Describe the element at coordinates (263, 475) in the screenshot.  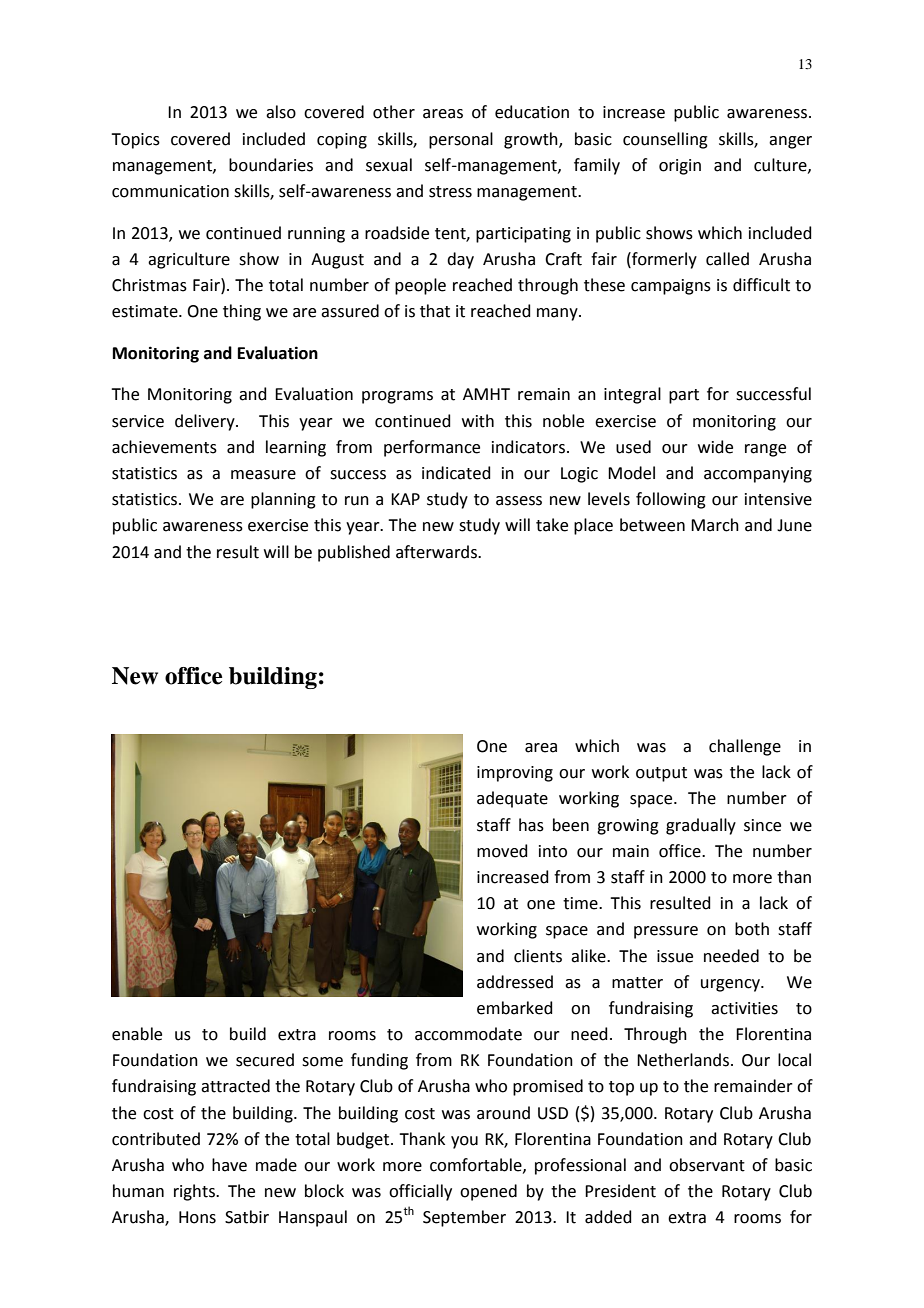
I see `measure` at that location.
